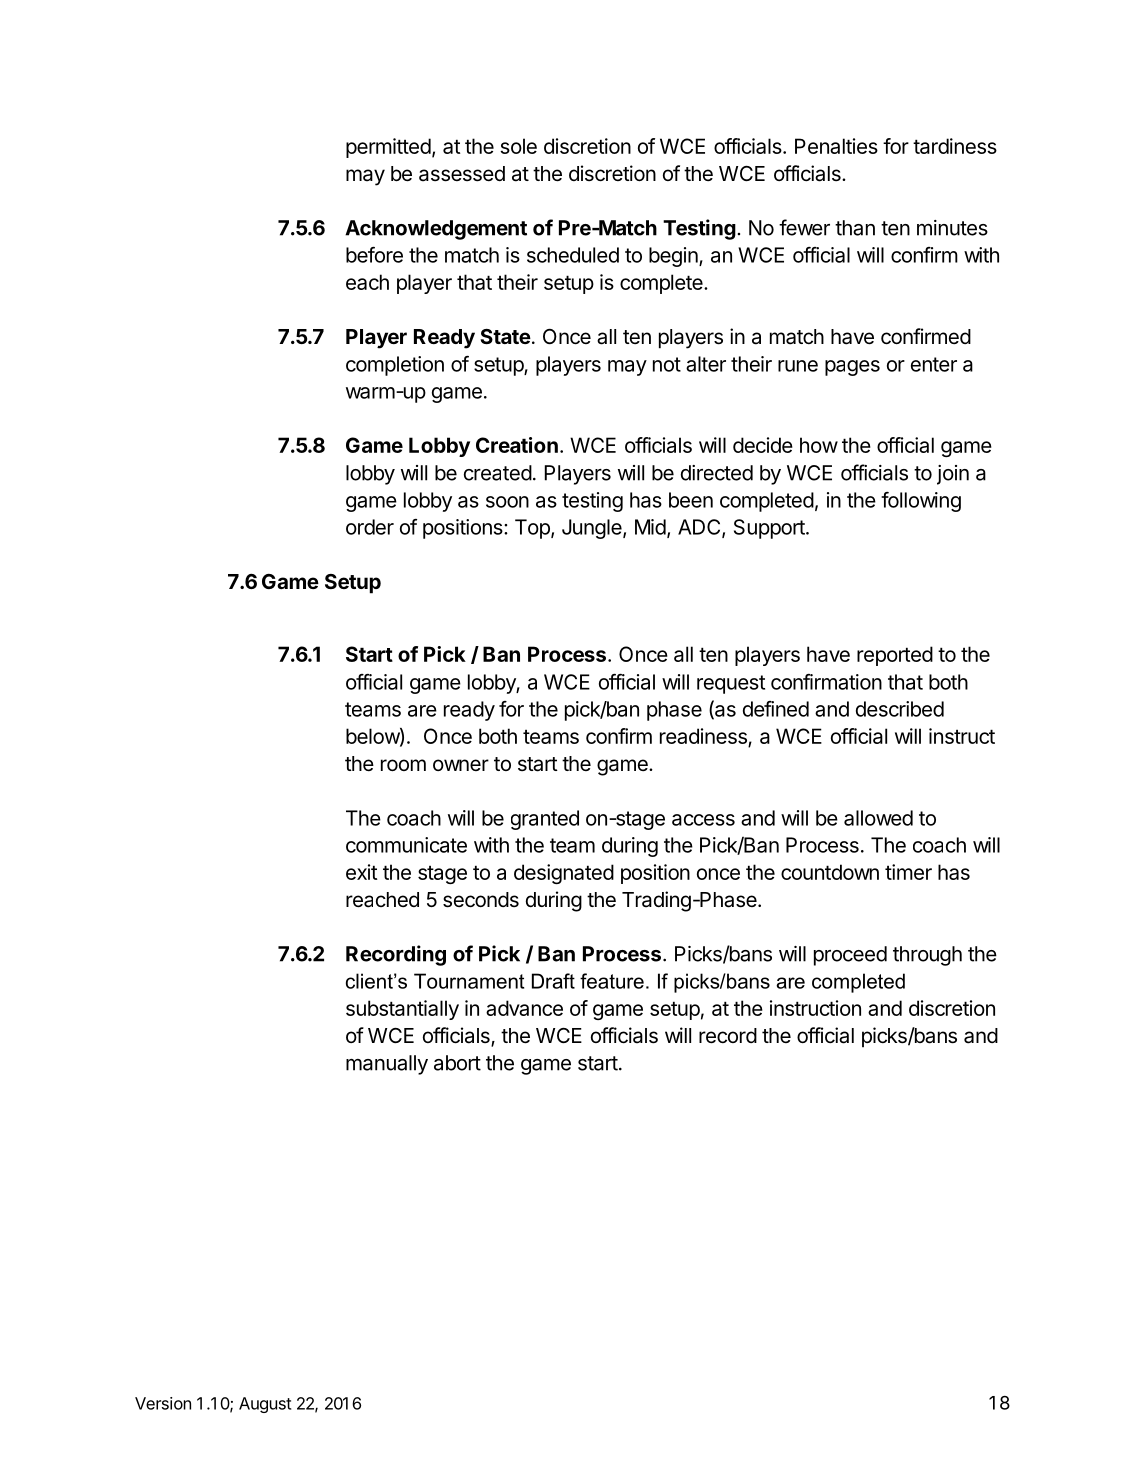 The width and height of the page is (1144, 1481). I want to click on Penalties, so click(836, 146).
